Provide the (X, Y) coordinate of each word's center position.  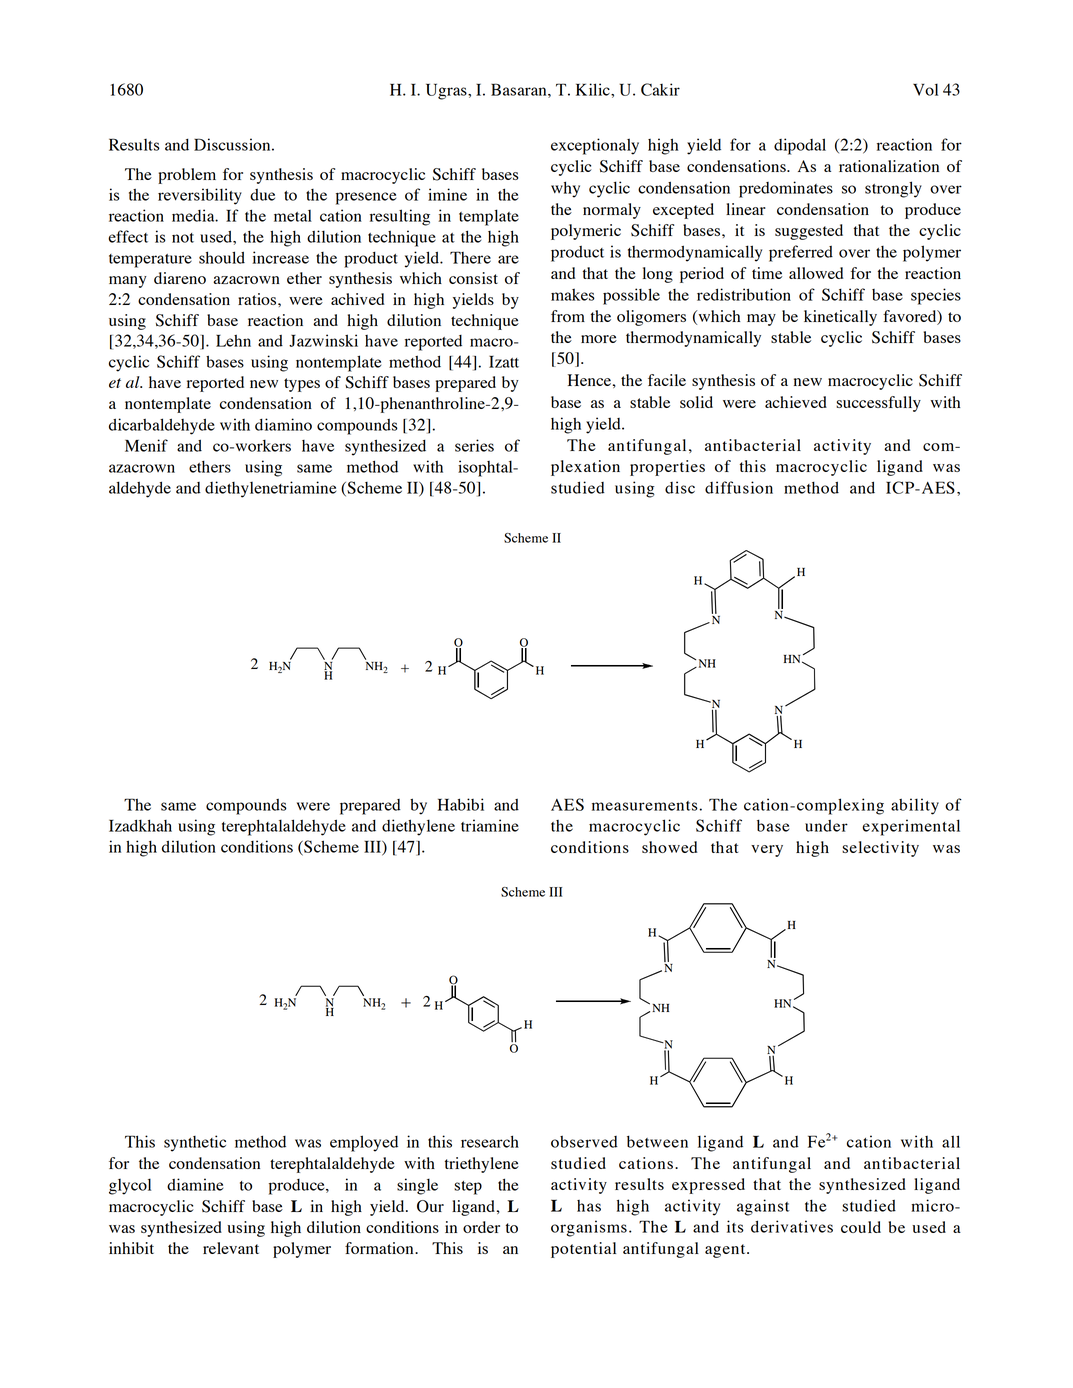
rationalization (889, 166)
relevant (231, 1248)
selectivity (880, 849)
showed (669, 847)
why (565, 189)
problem (187, 176)
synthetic (195, 1143)
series (474, 445)
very (767, 851)
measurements (645, 806)
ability (915, 806)
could (861, 1227)
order (481, 1227)
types (302, 385)
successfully (878, 404)
